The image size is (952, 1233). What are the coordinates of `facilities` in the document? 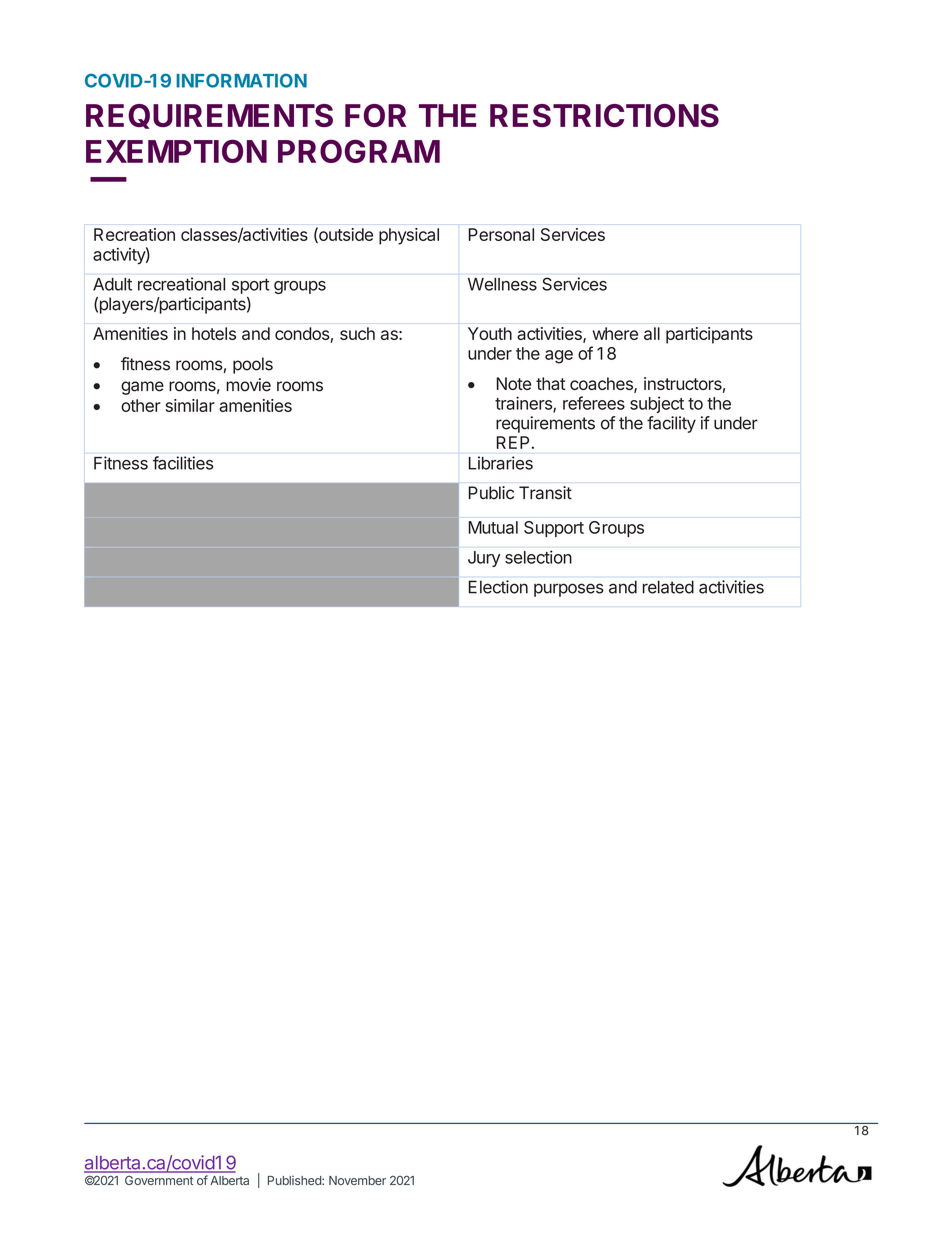 It's located at (183, 463).
